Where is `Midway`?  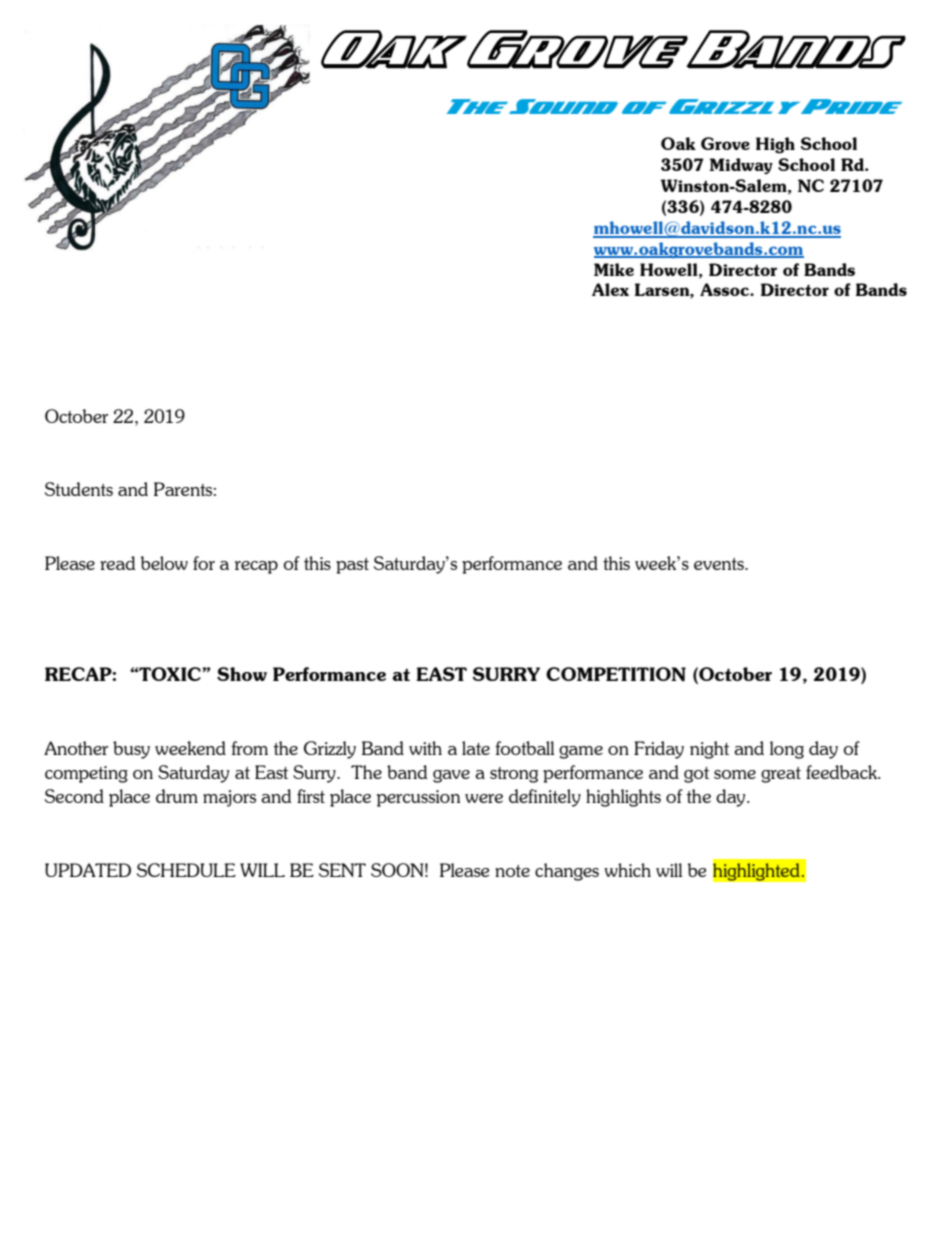
Midway is located at coordinates (741, 166).
